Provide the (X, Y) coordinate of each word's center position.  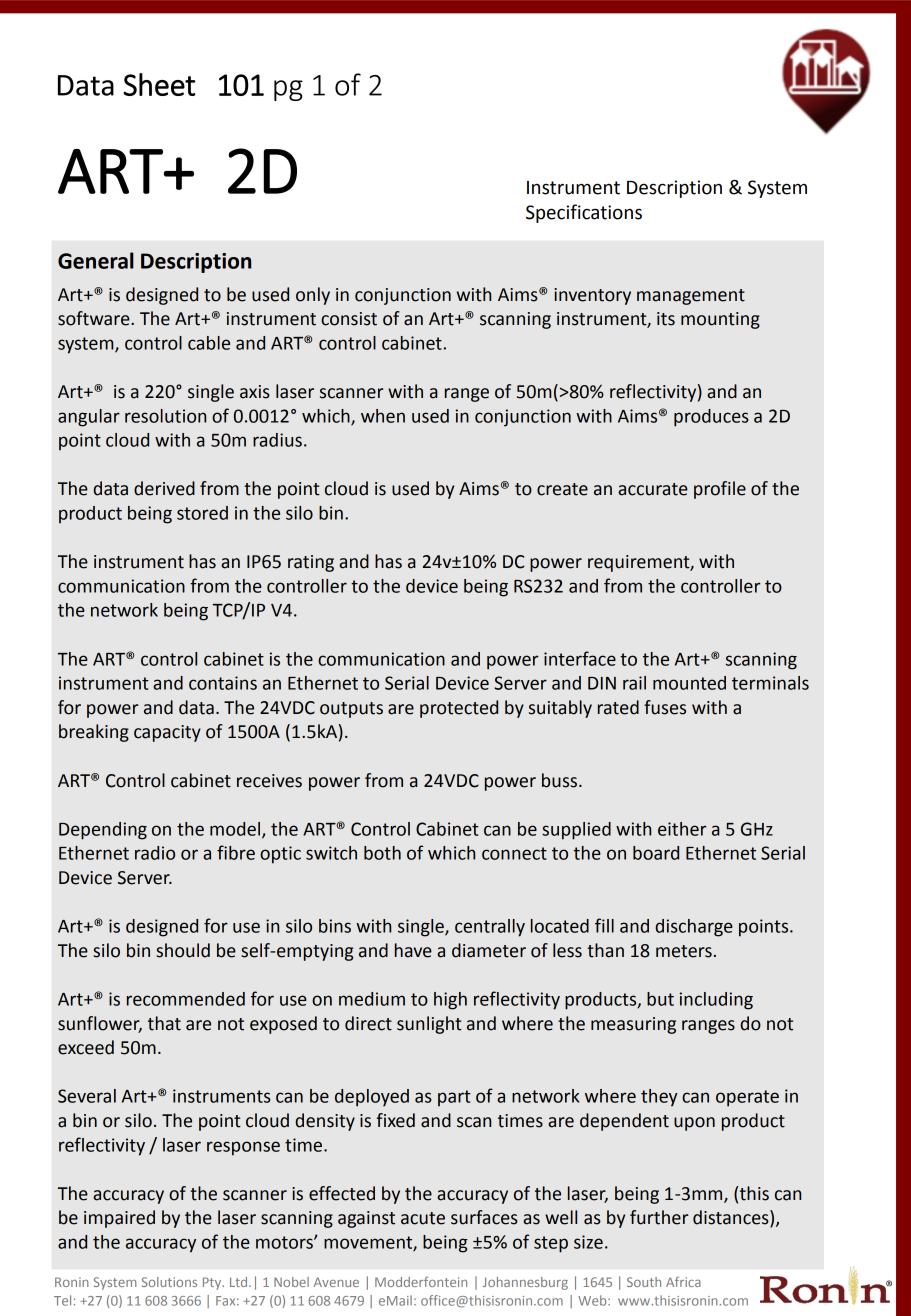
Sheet (159, 84)
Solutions (169, 1282)
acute (423, 1218)
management (691, 297)
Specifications (584, 213)
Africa (683, 1281)
